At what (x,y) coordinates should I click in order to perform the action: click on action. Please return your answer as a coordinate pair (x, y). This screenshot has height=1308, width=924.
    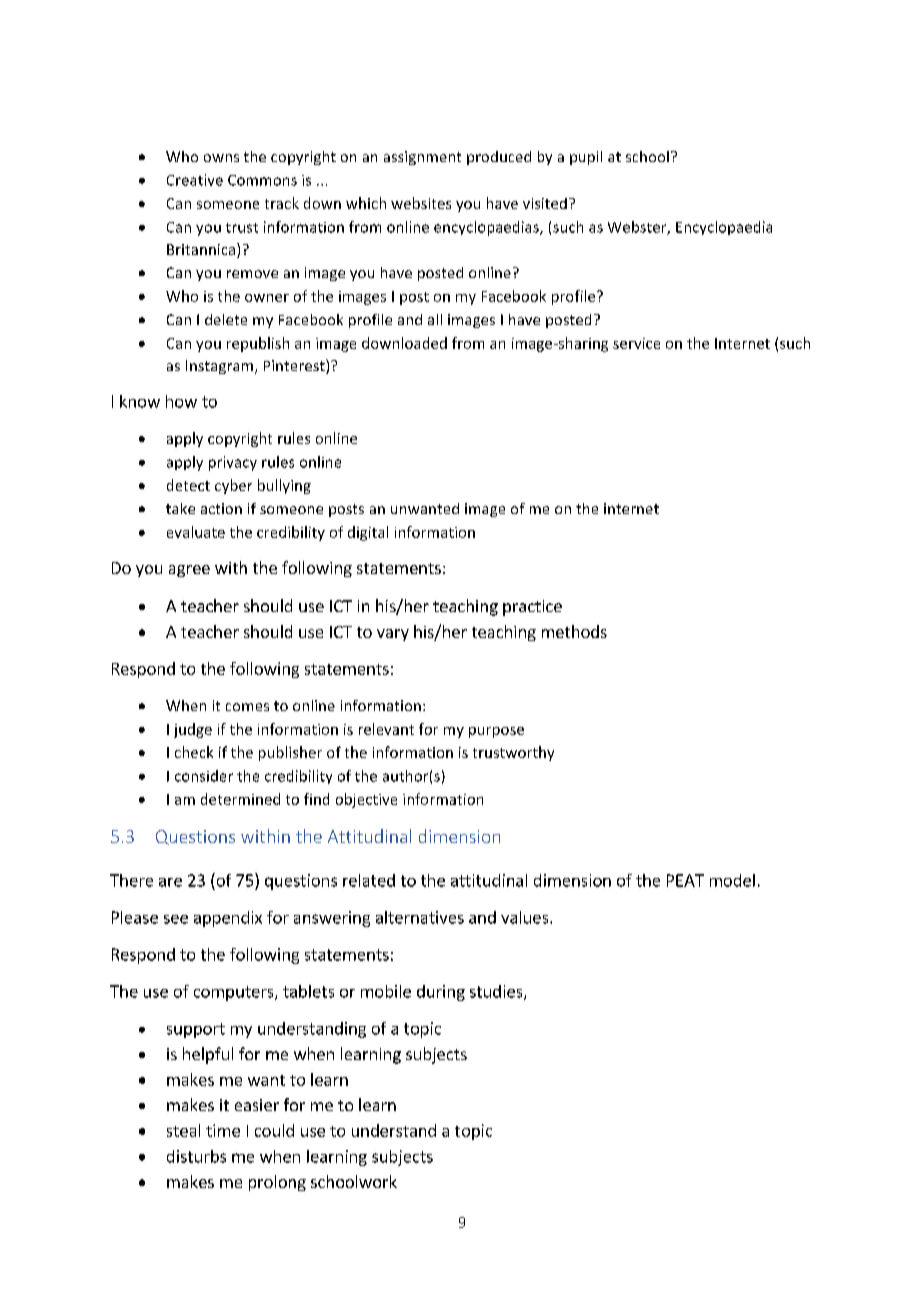
    Looking at the image, I should click on (221, 508).
